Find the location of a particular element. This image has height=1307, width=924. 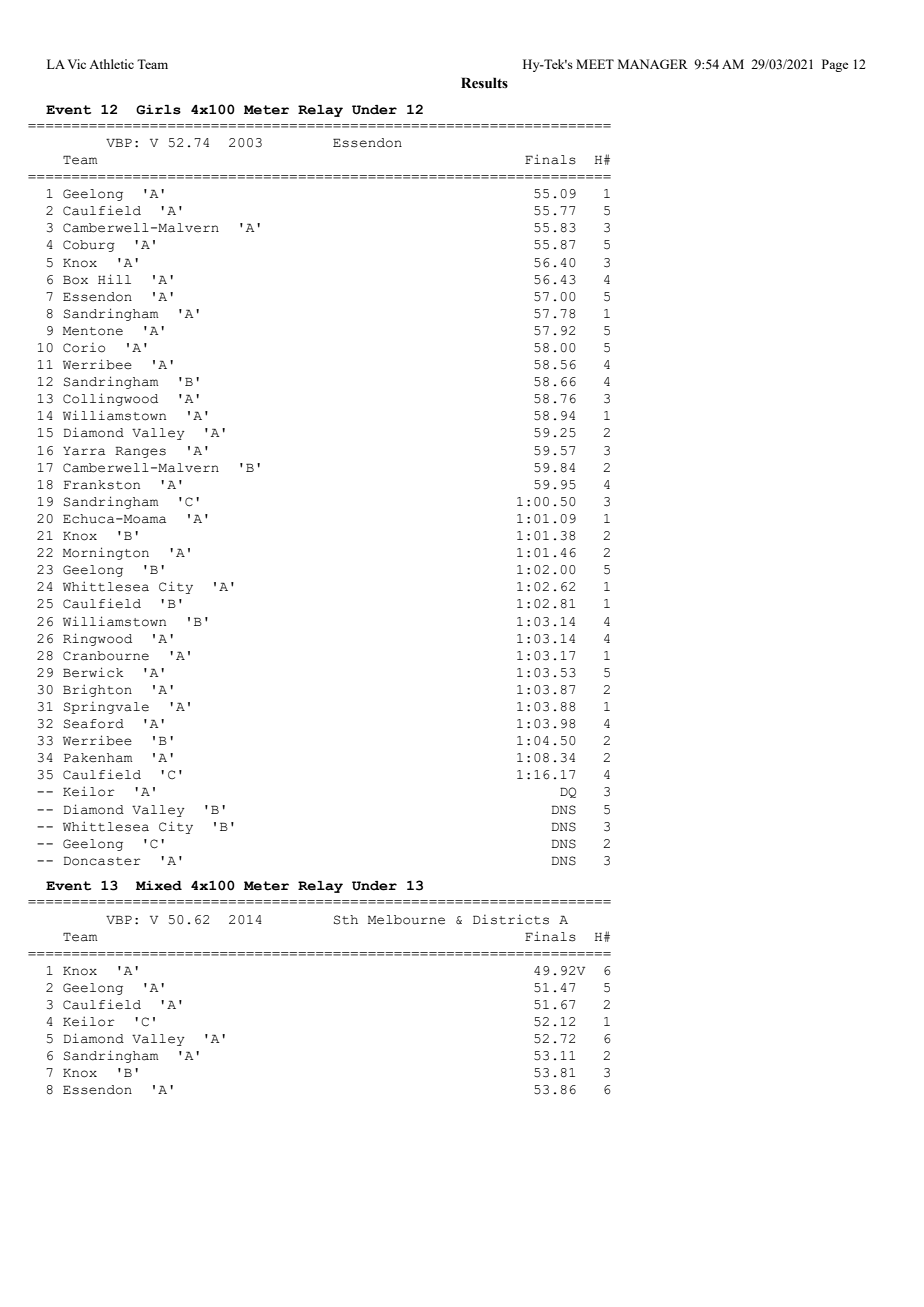

Districts is located at coordinates (511, 919).
